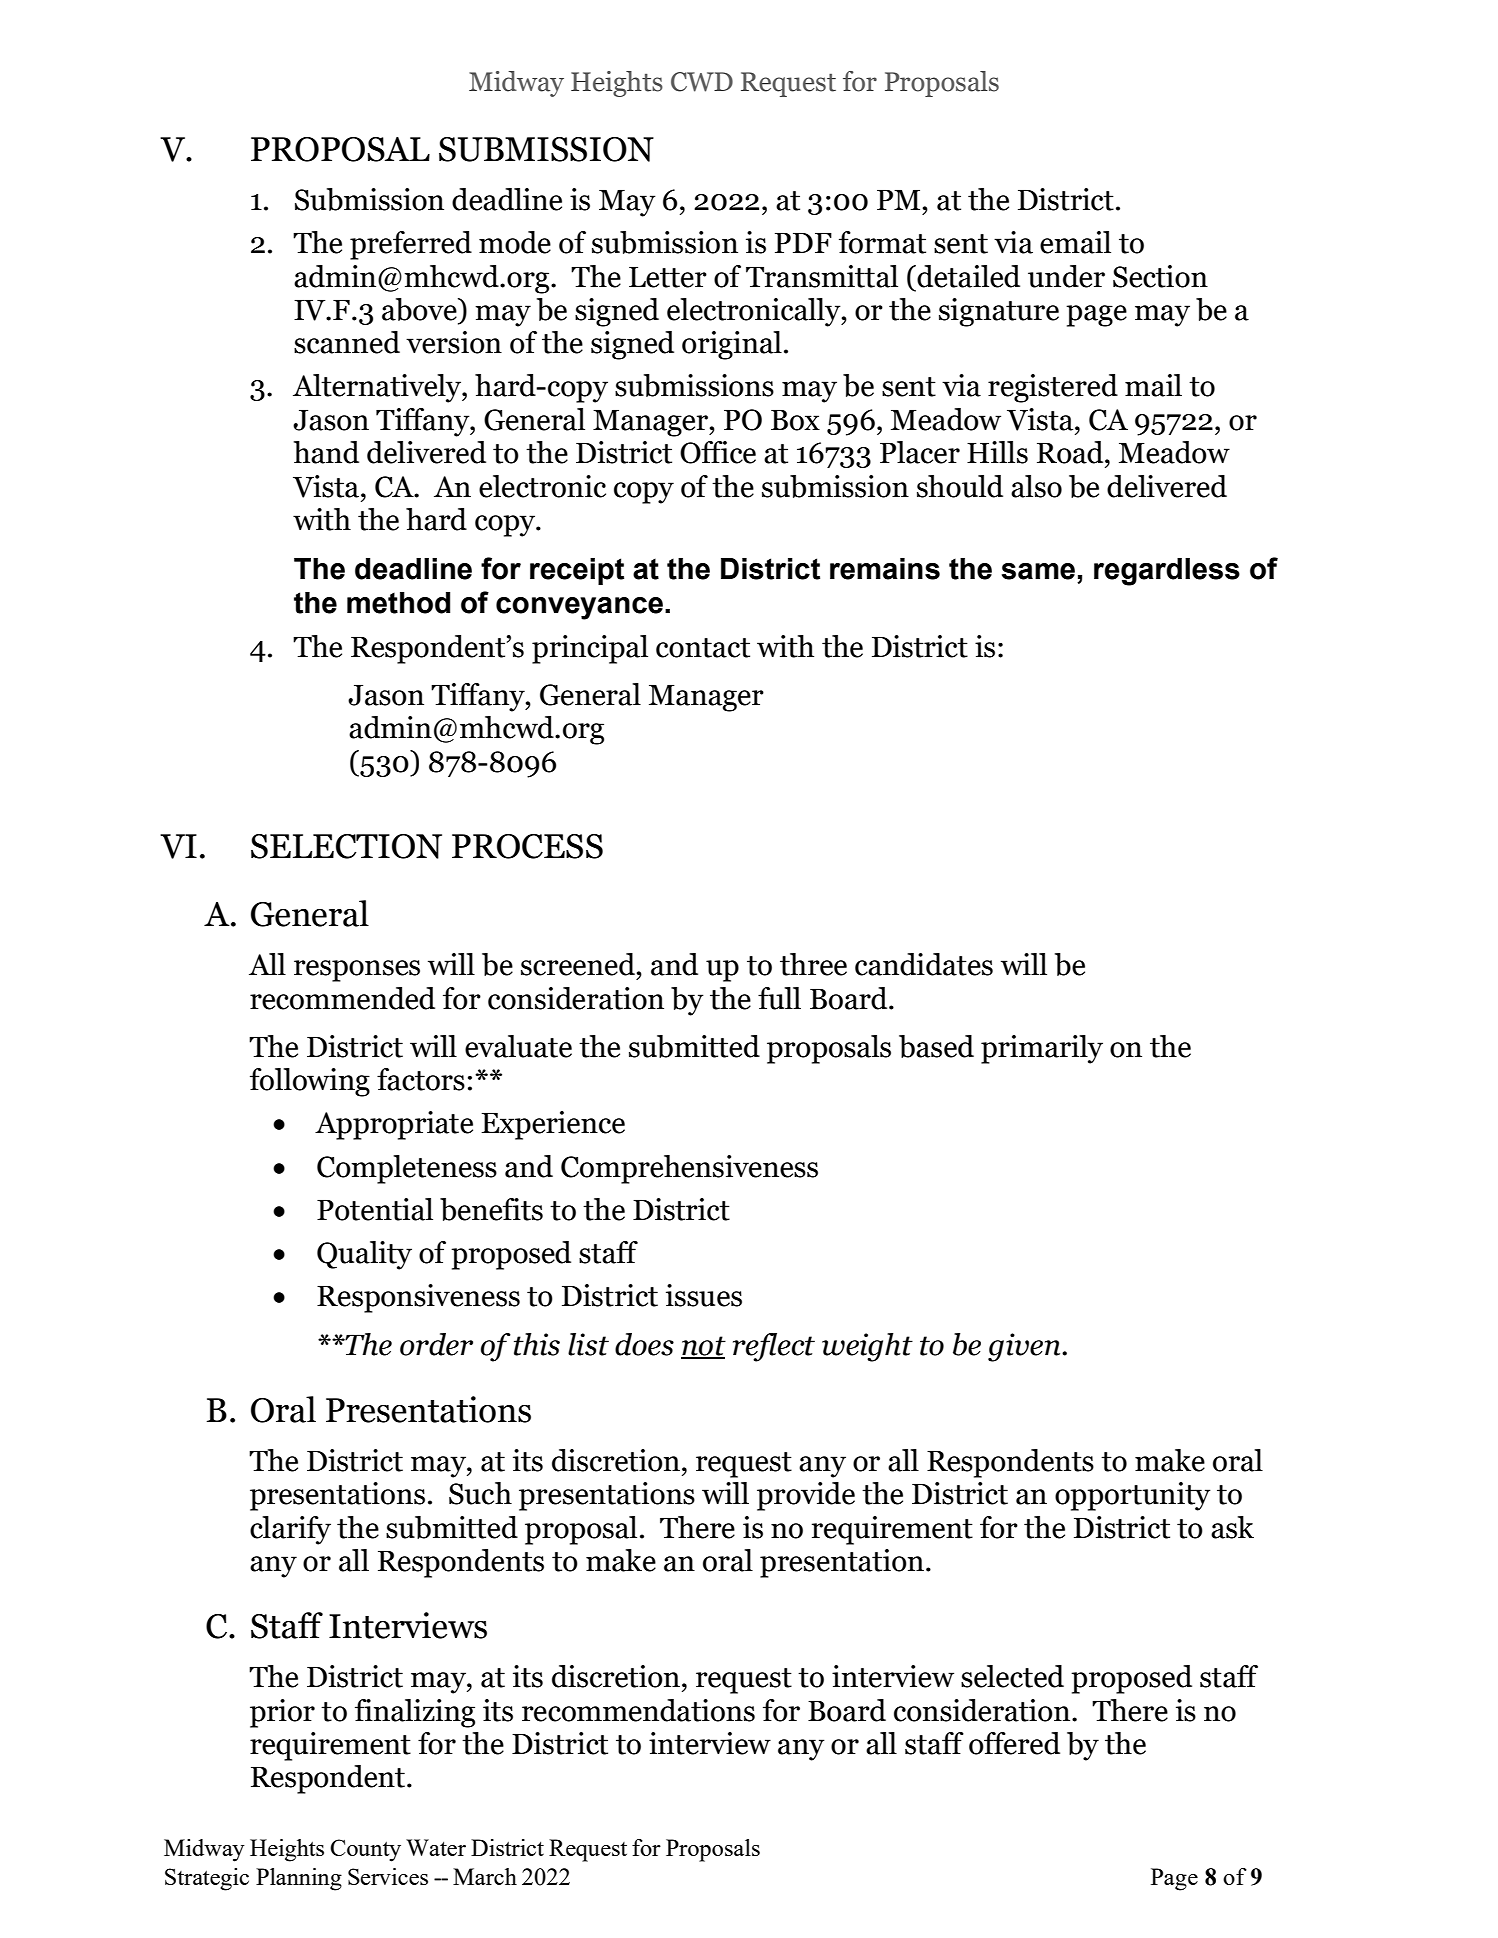 This screenshot has height=1938, width=1498. I want to click on offered, so click(1014, 1743).
